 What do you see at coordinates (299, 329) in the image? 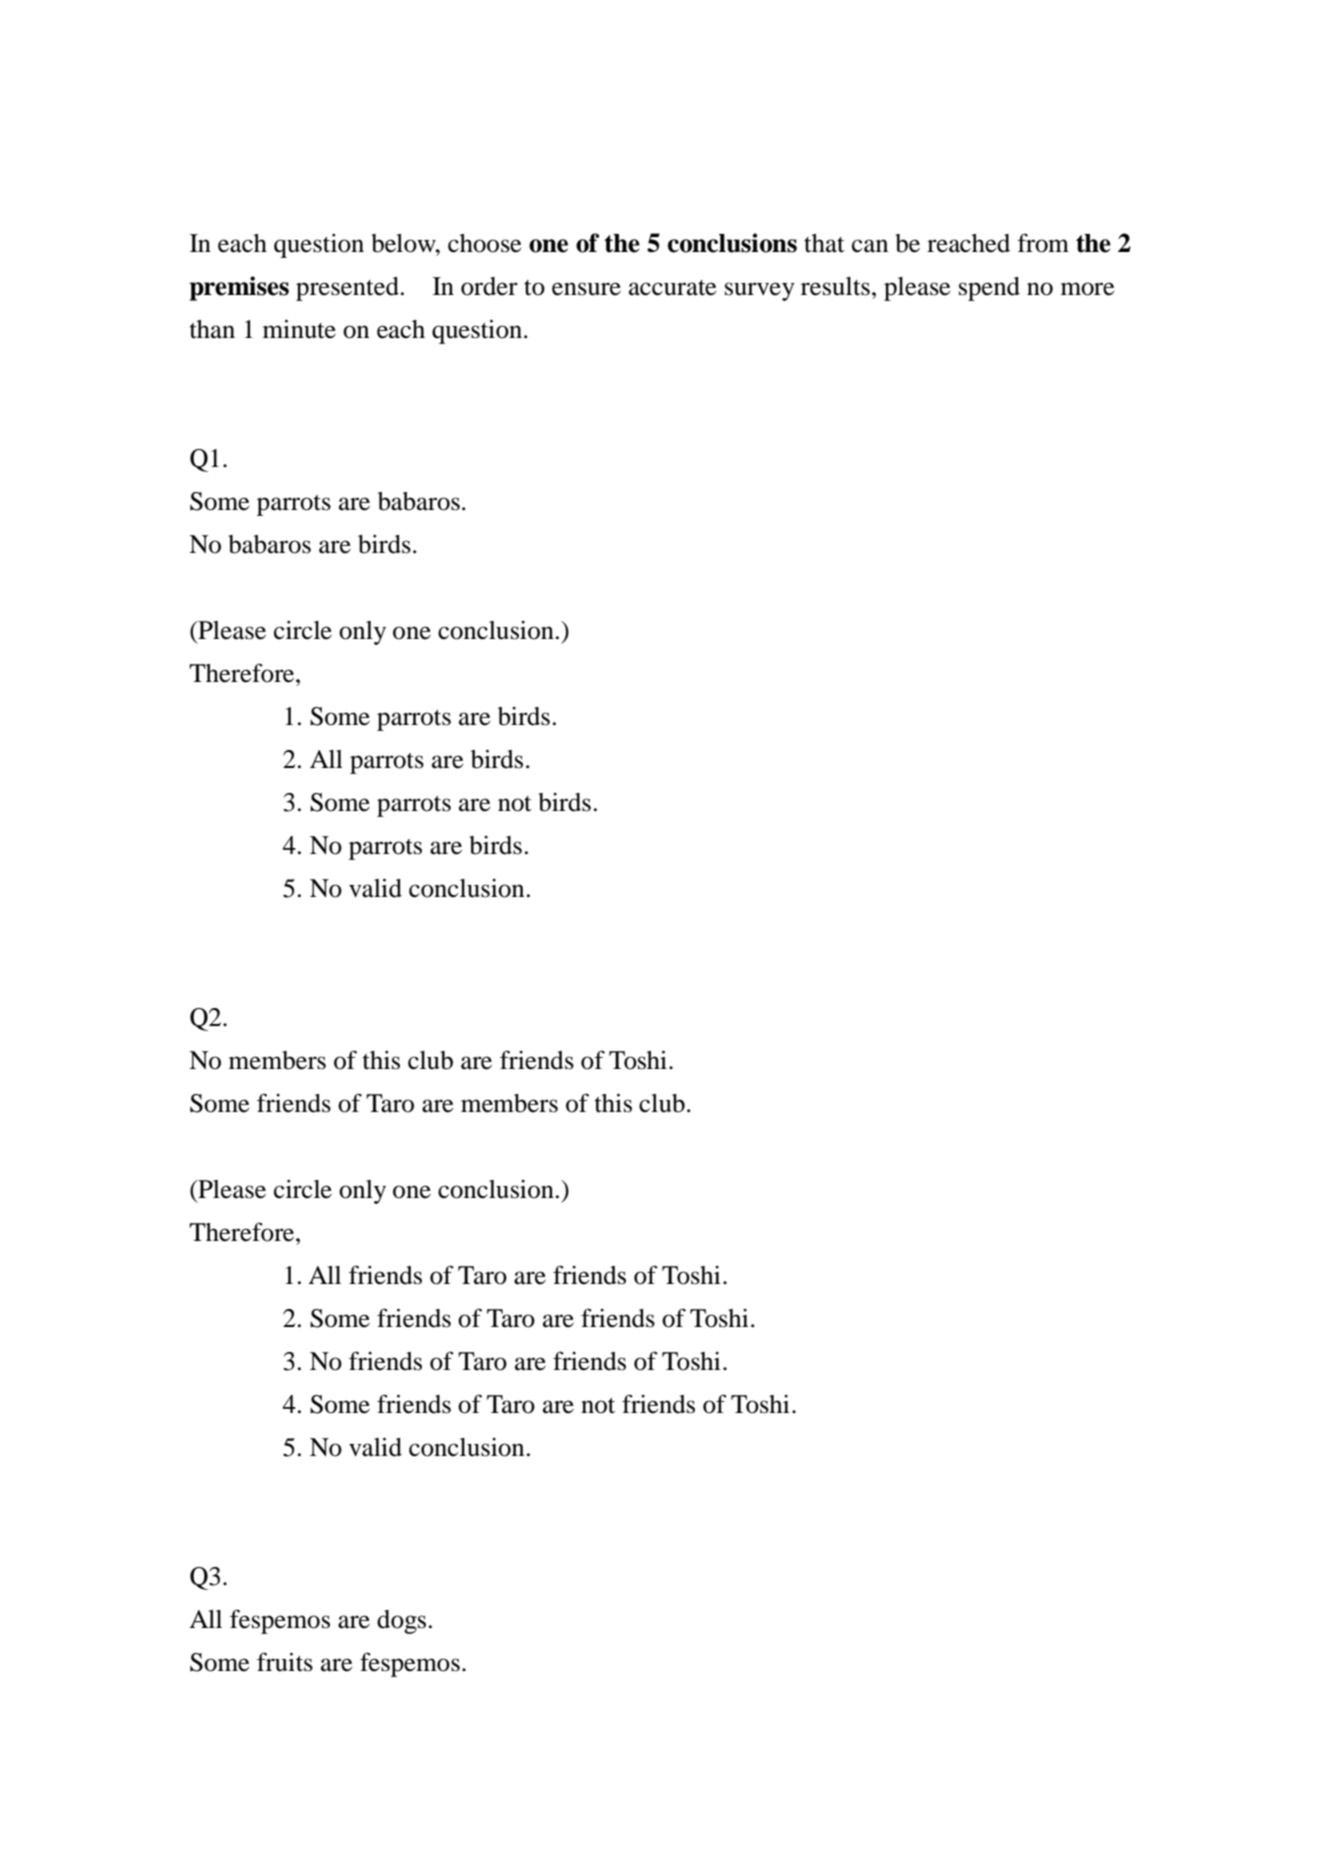
I see `minute` at bounding box center [299, 329].
